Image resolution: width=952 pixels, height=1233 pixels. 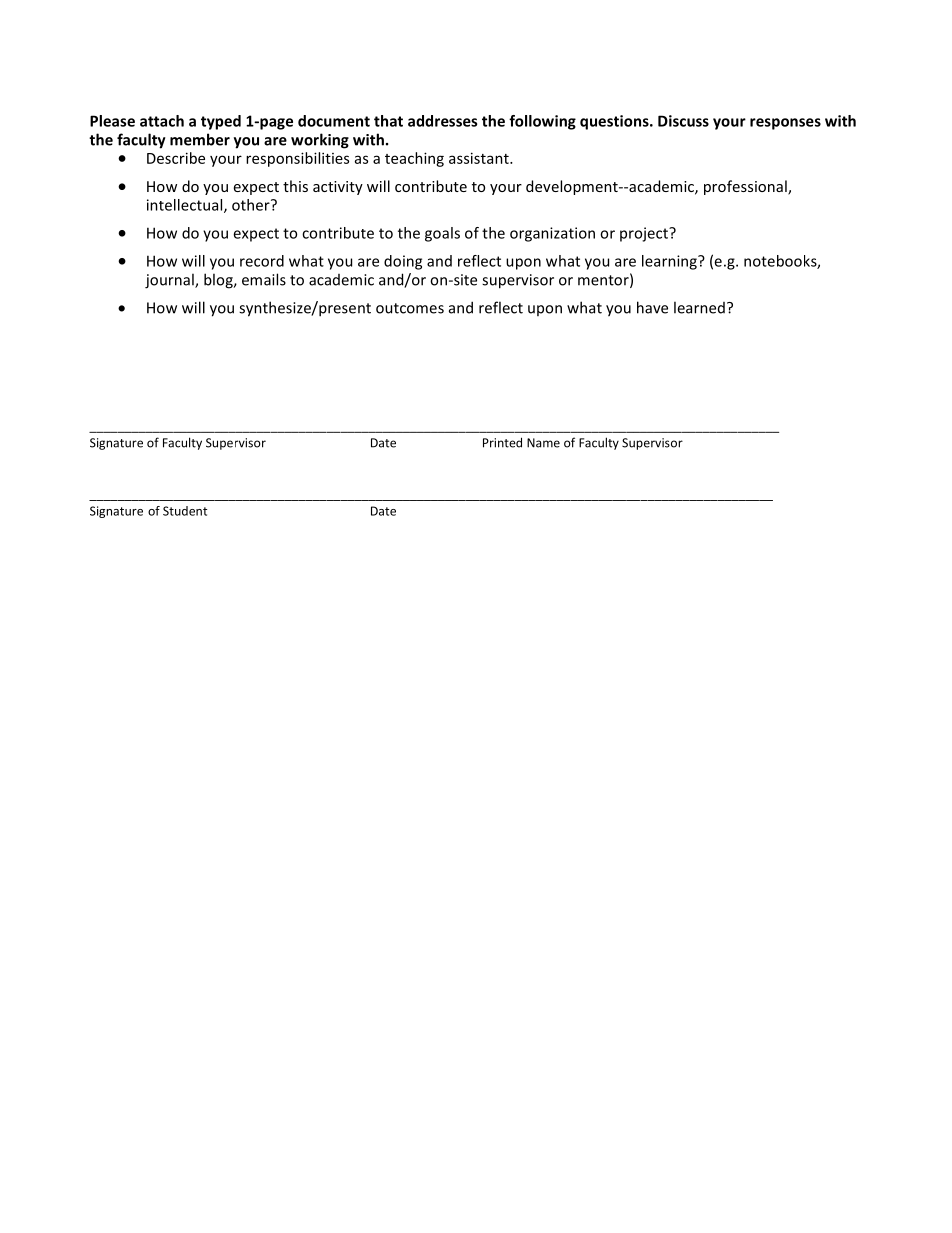 I want to click on Student, so click(x=185, y=511).
